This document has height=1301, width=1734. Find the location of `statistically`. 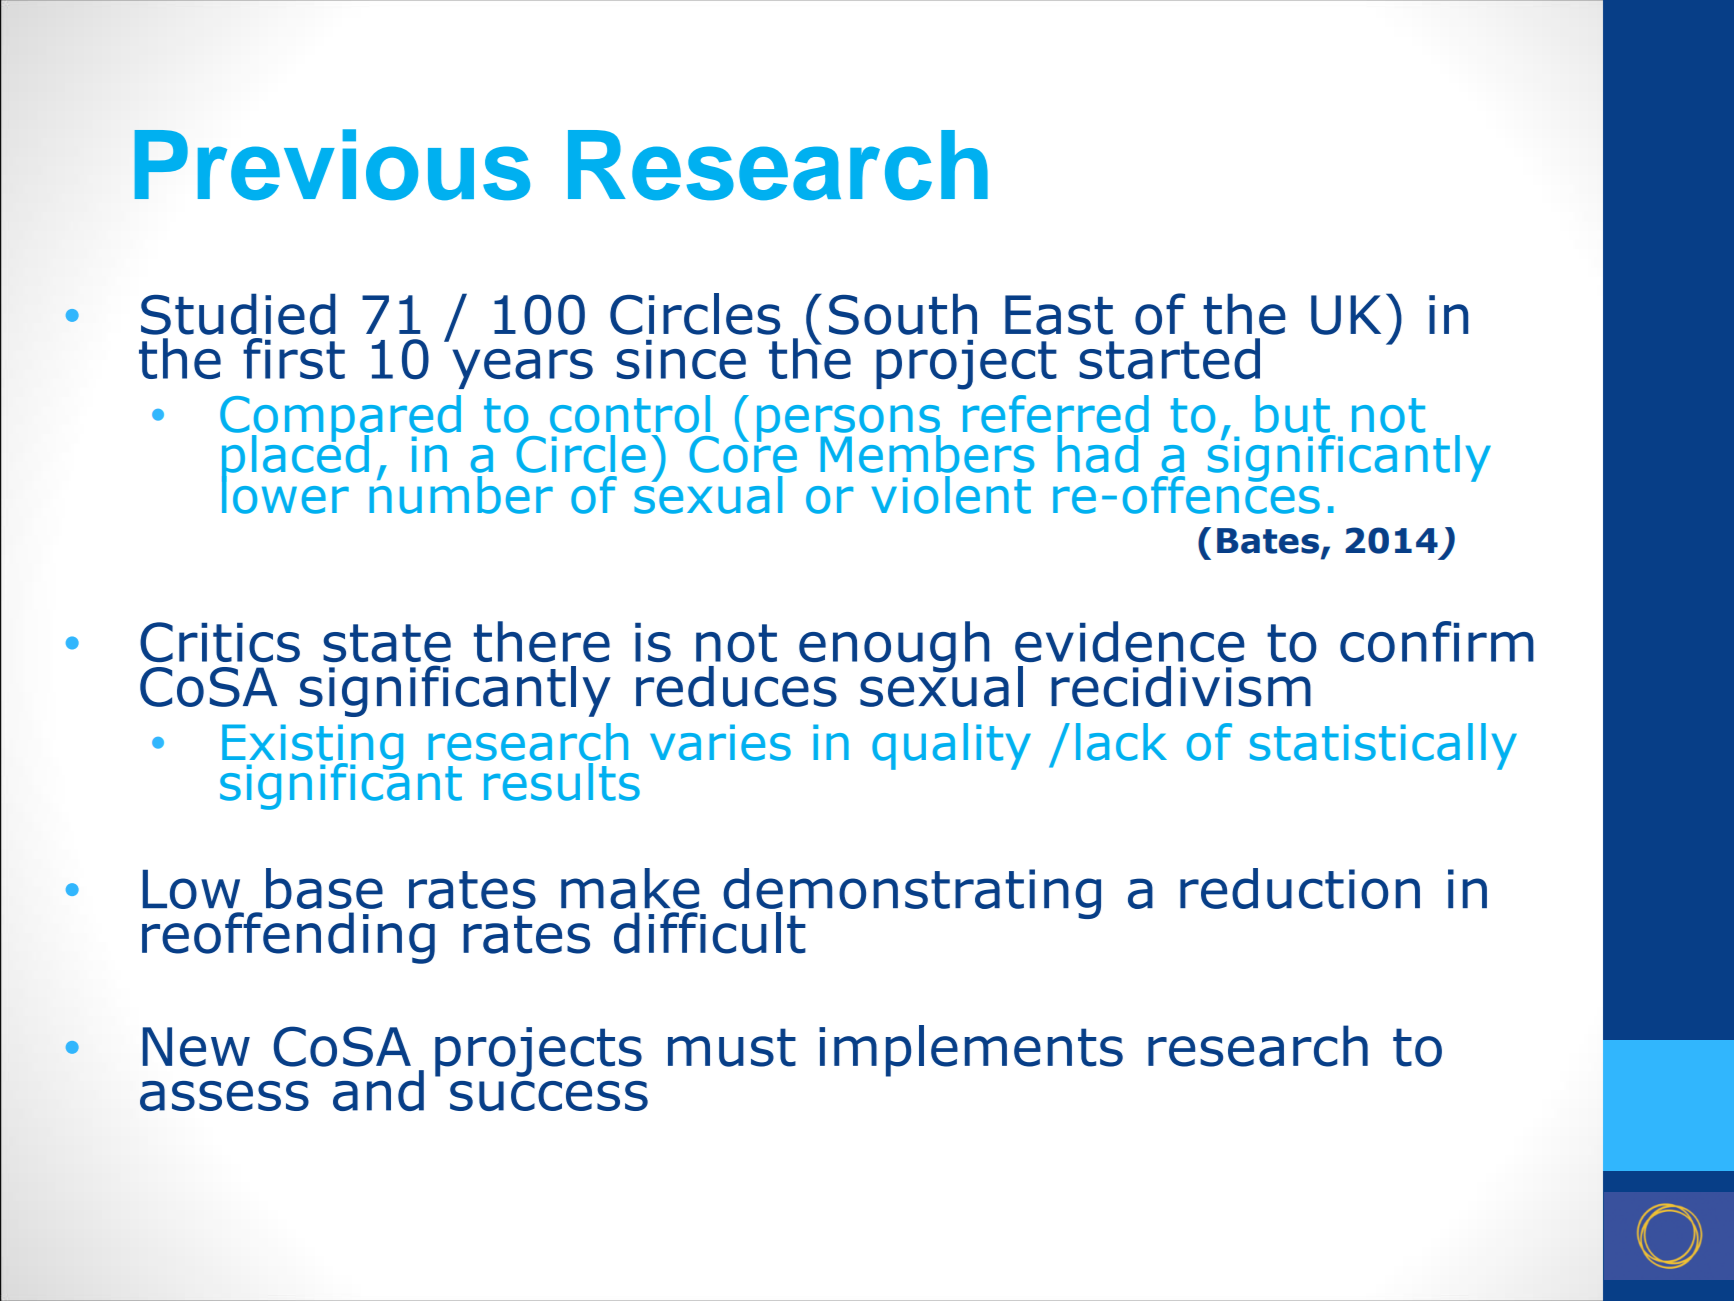

statistically is located at coordinates (1383, 746).
